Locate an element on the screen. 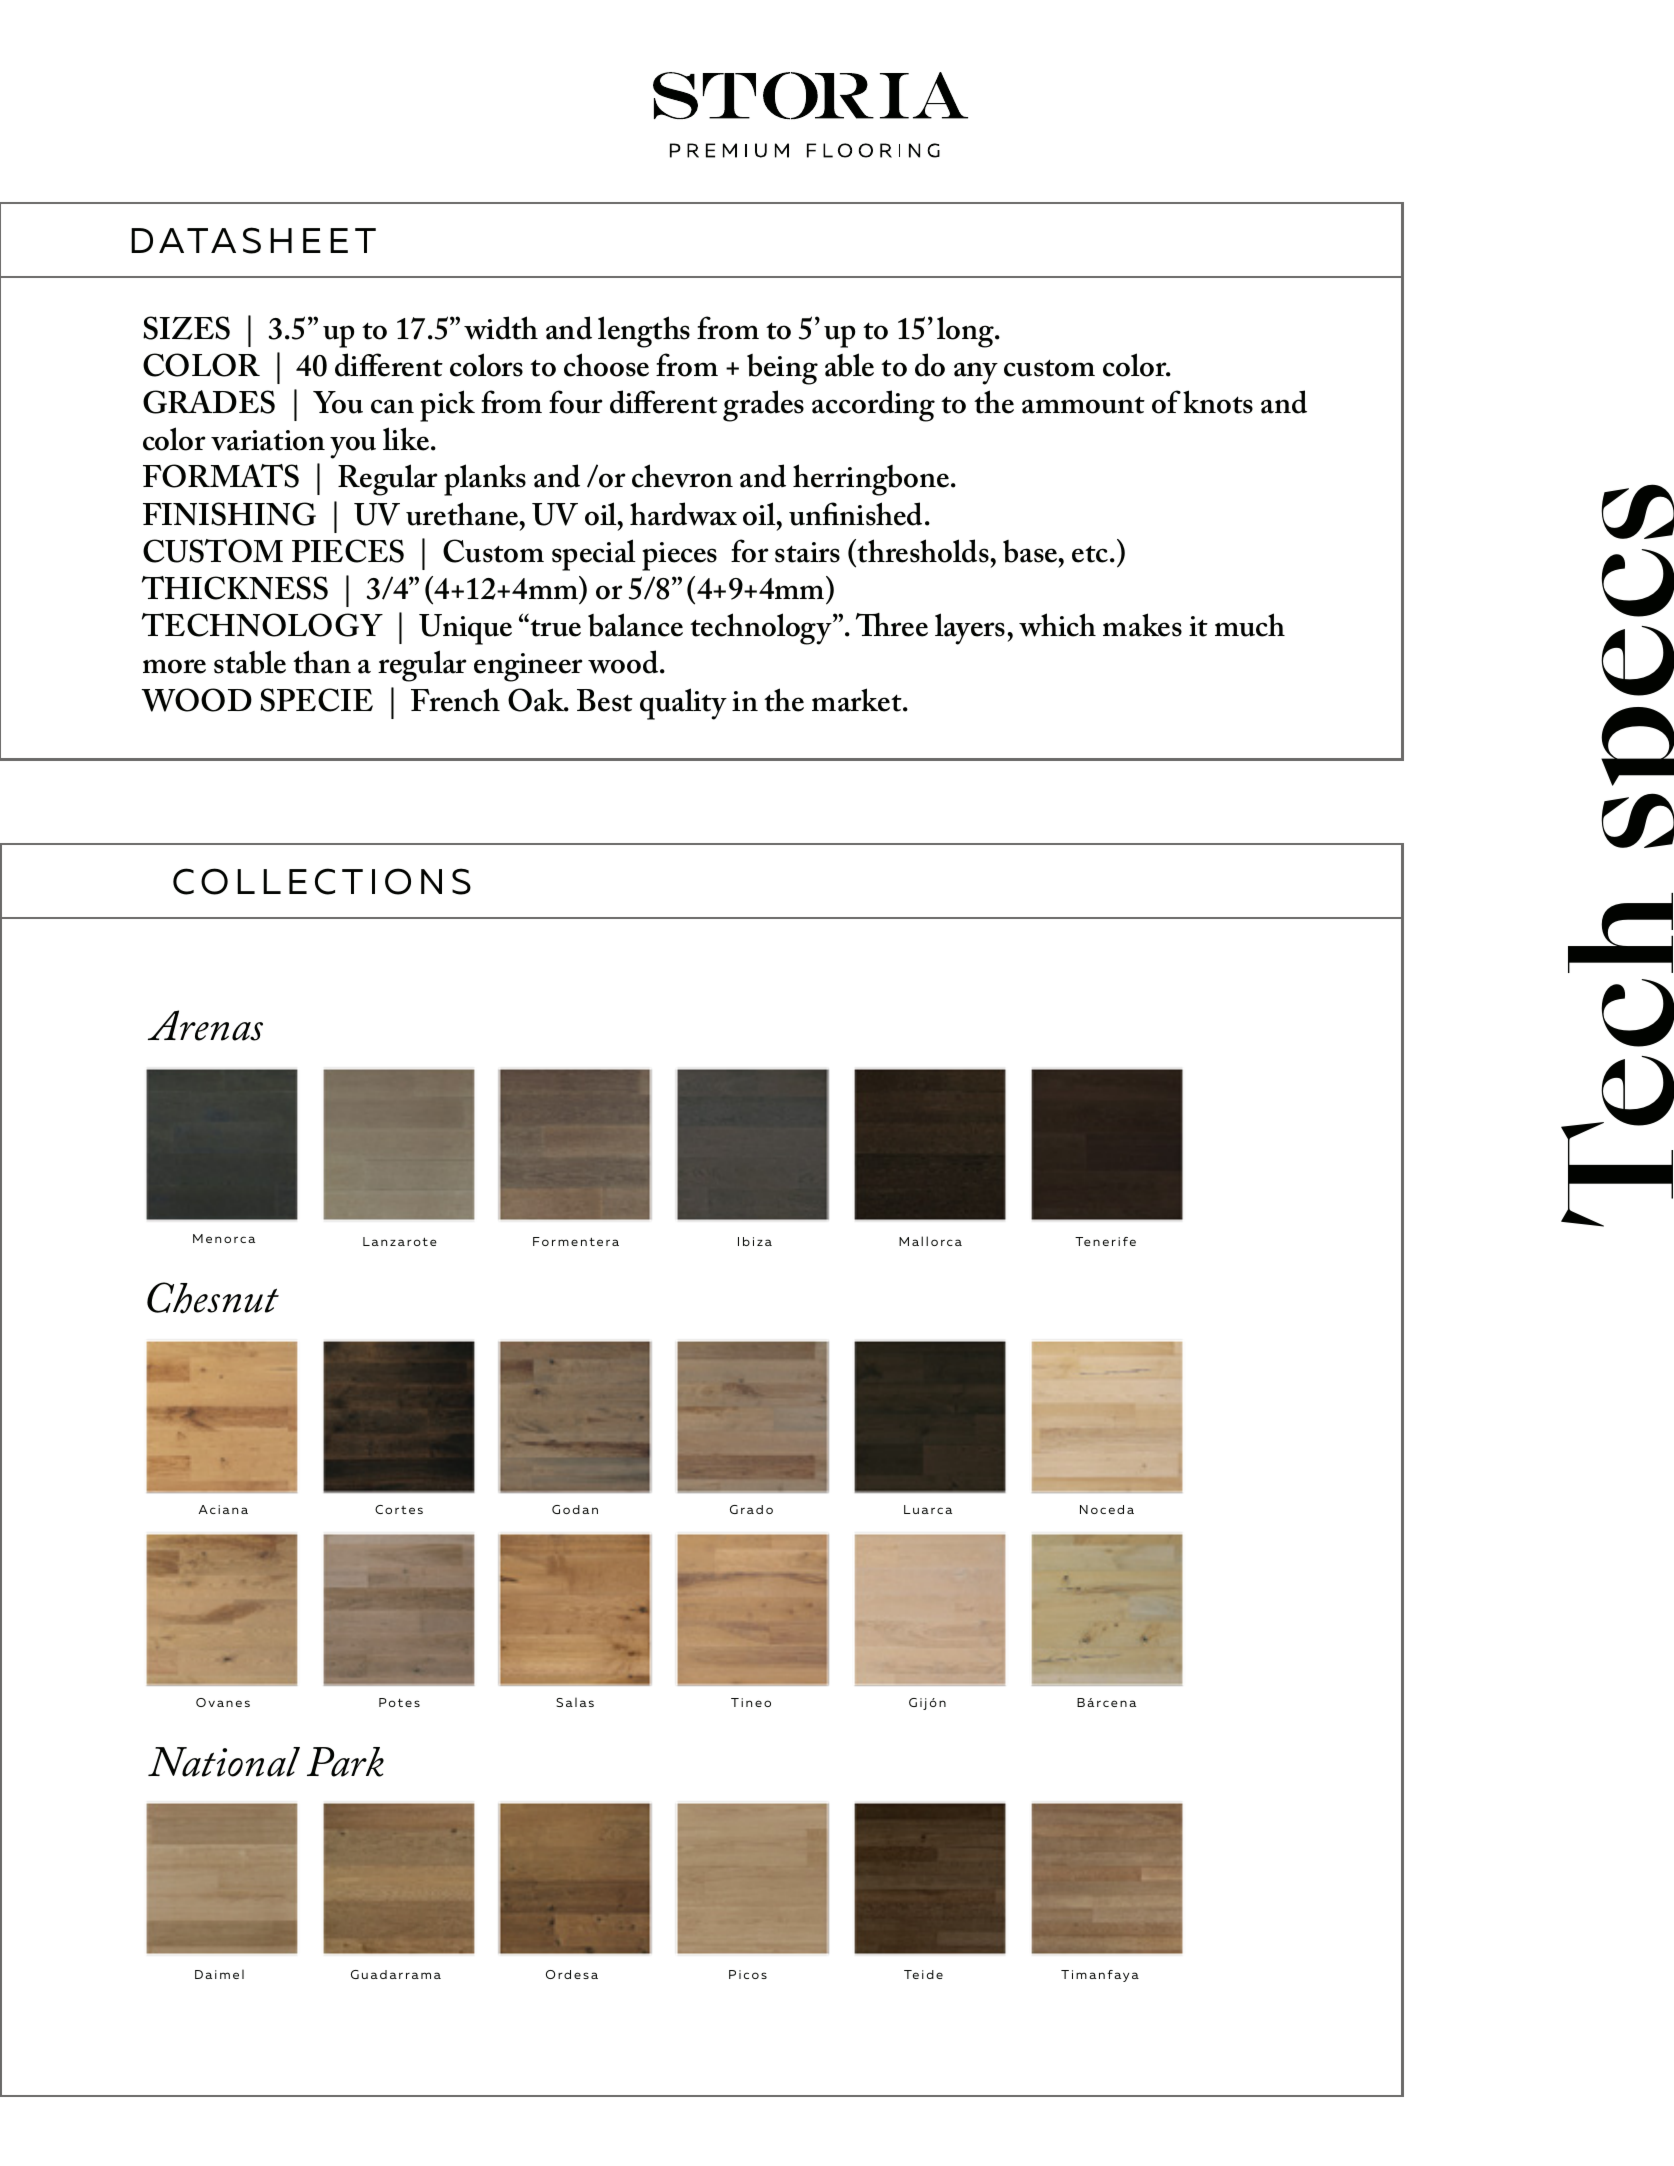  Park is located at coordinates (345, 1762).
